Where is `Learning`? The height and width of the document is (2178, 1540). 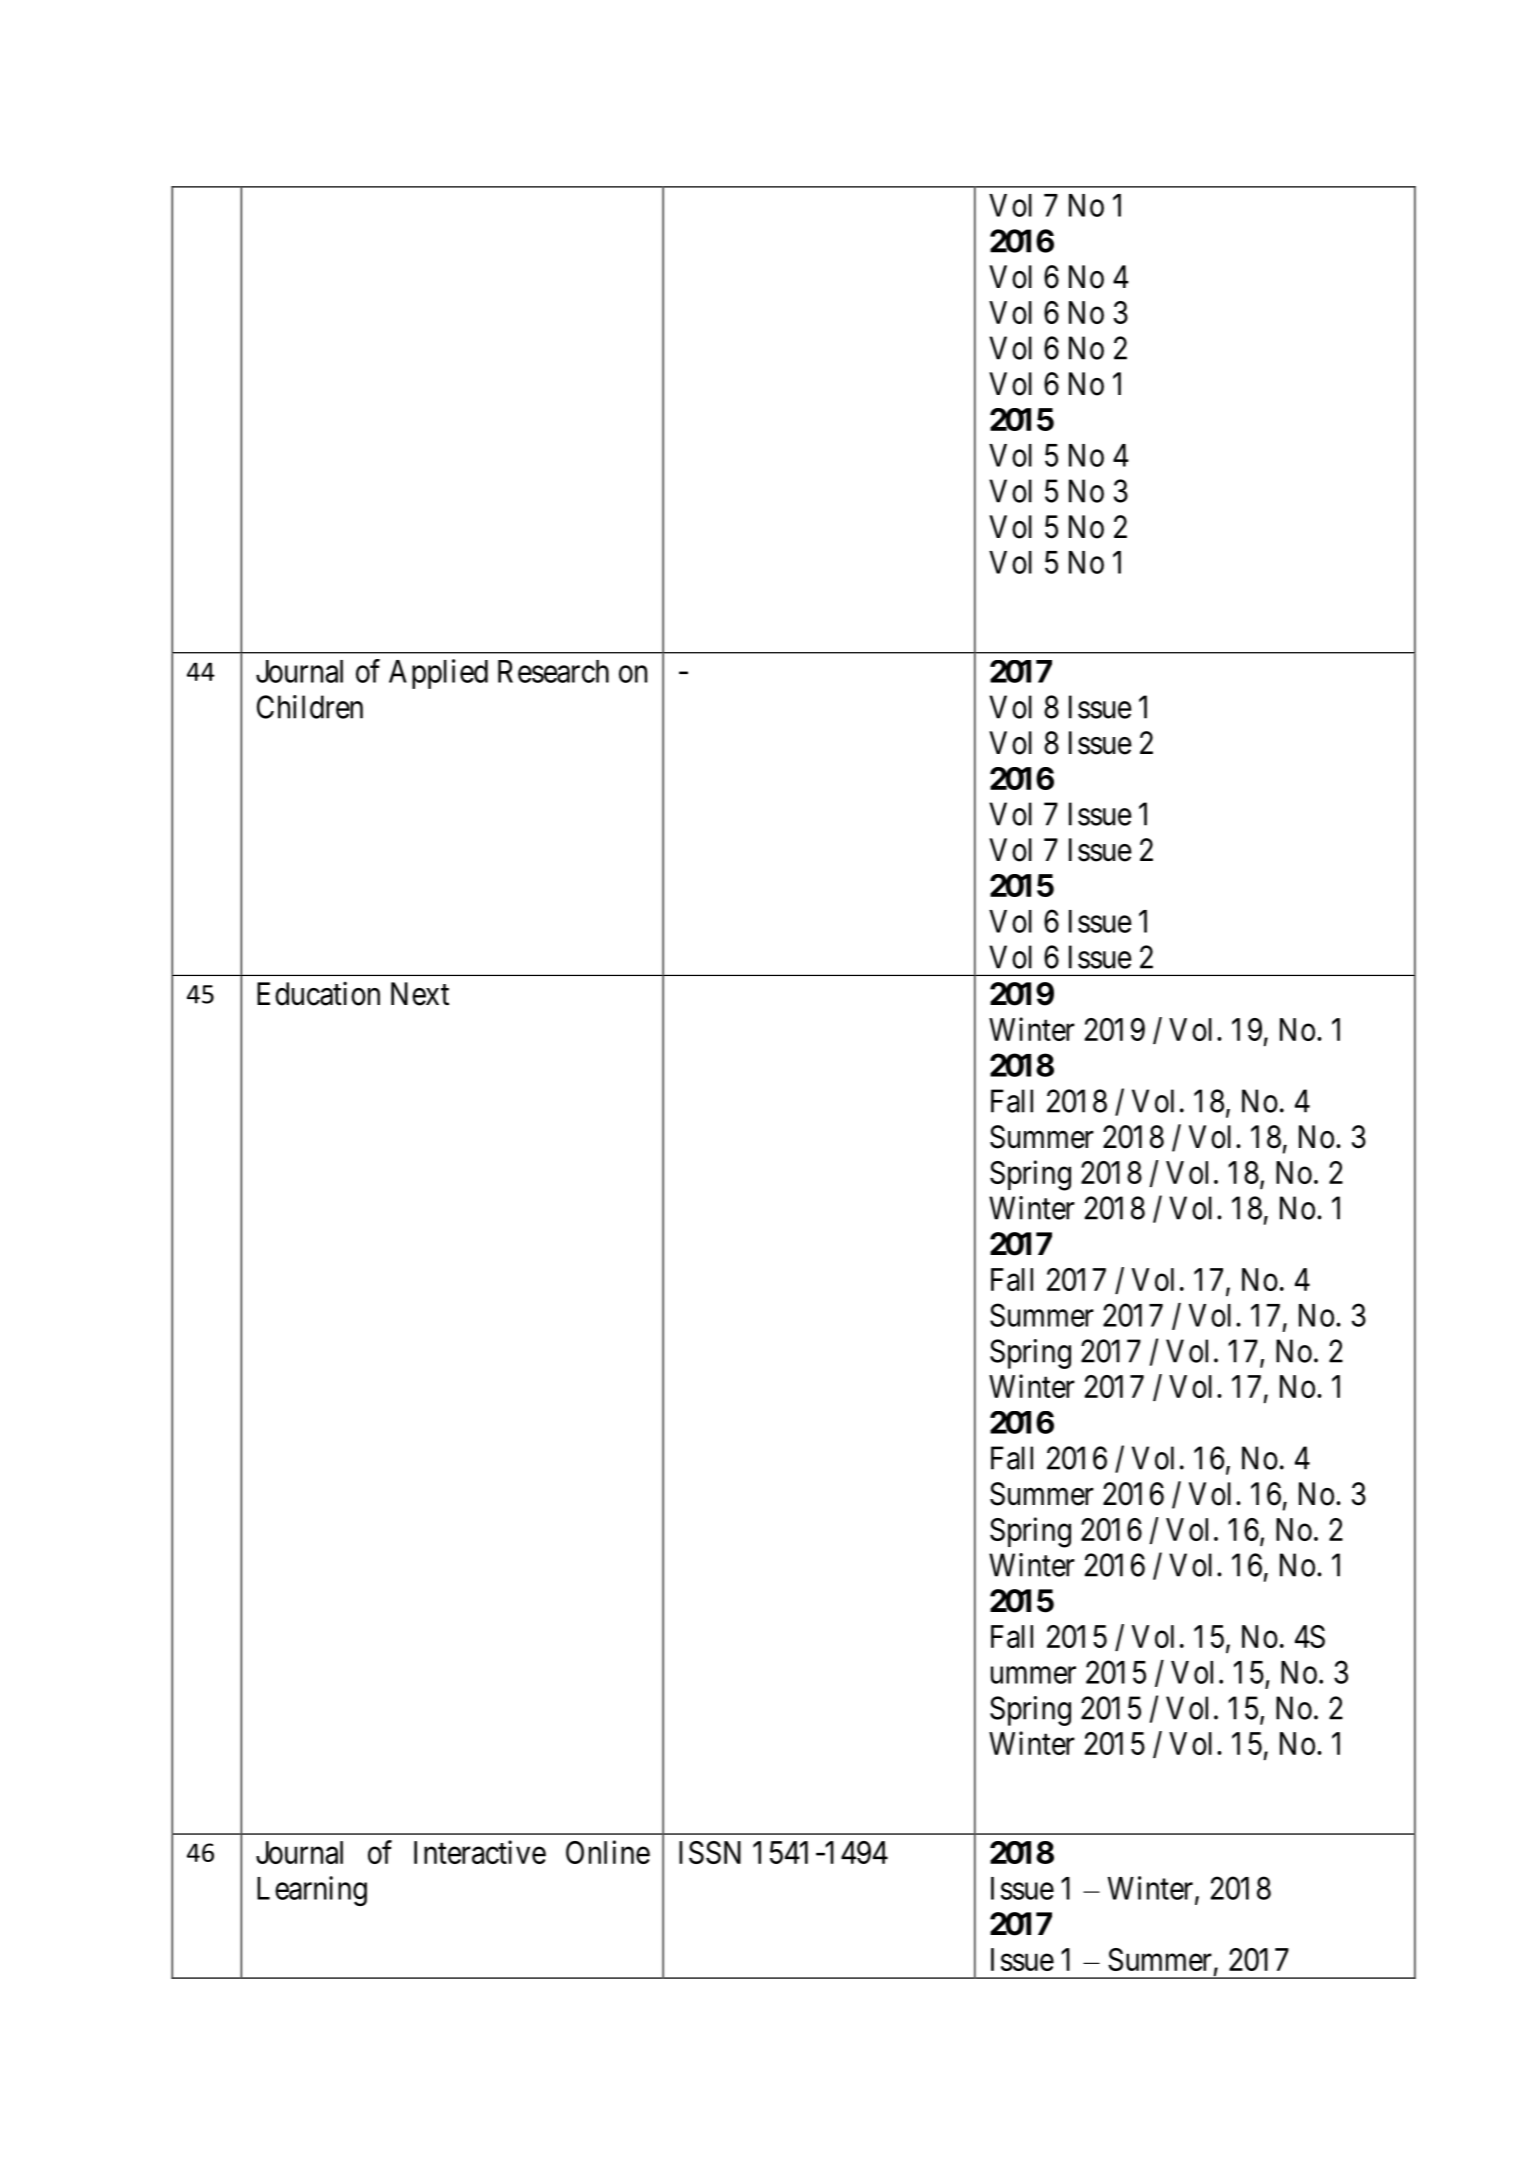
Learning is located at coordinates (312, 1891).
